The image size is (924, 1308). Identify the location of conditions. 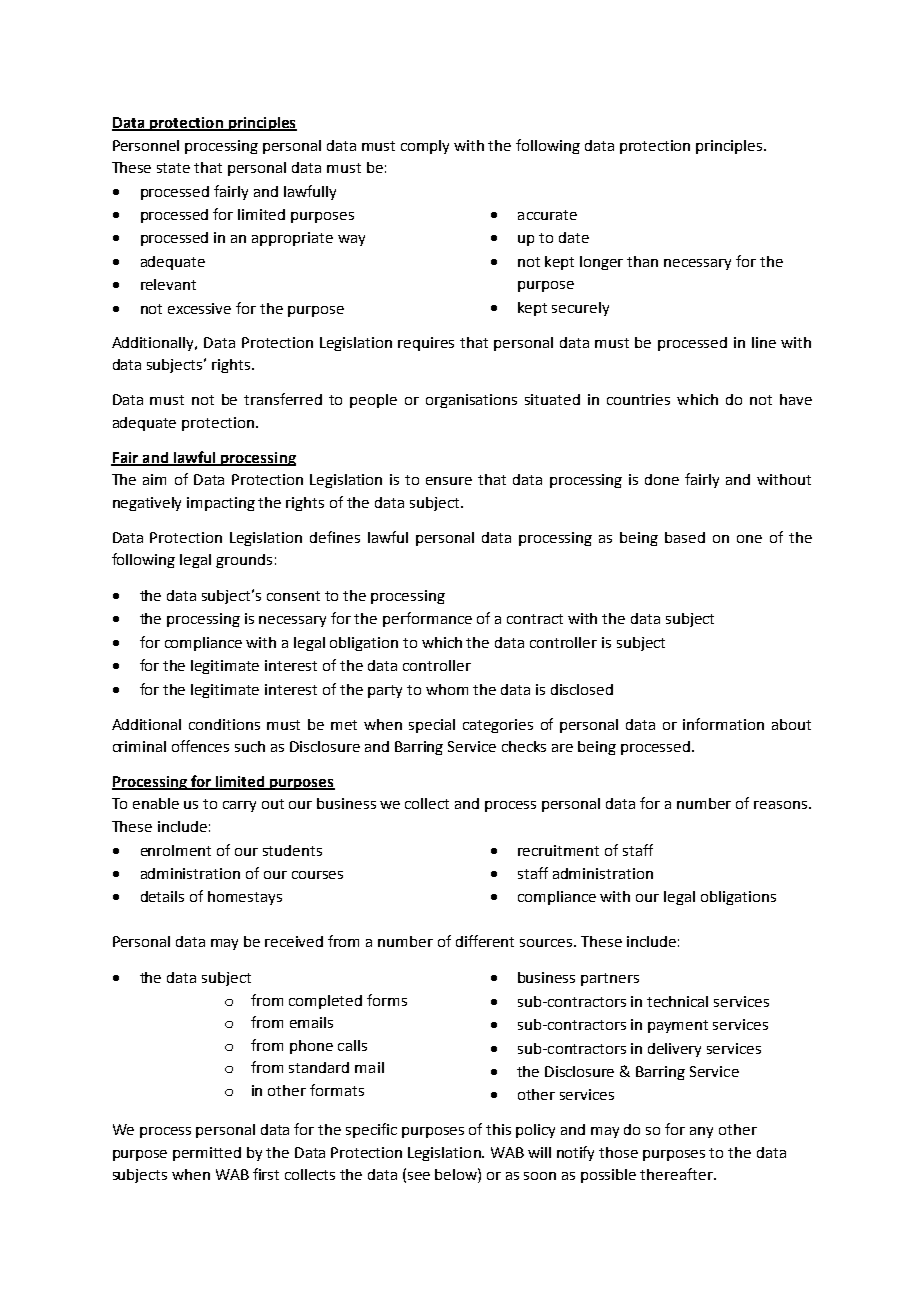
(224, 724).
